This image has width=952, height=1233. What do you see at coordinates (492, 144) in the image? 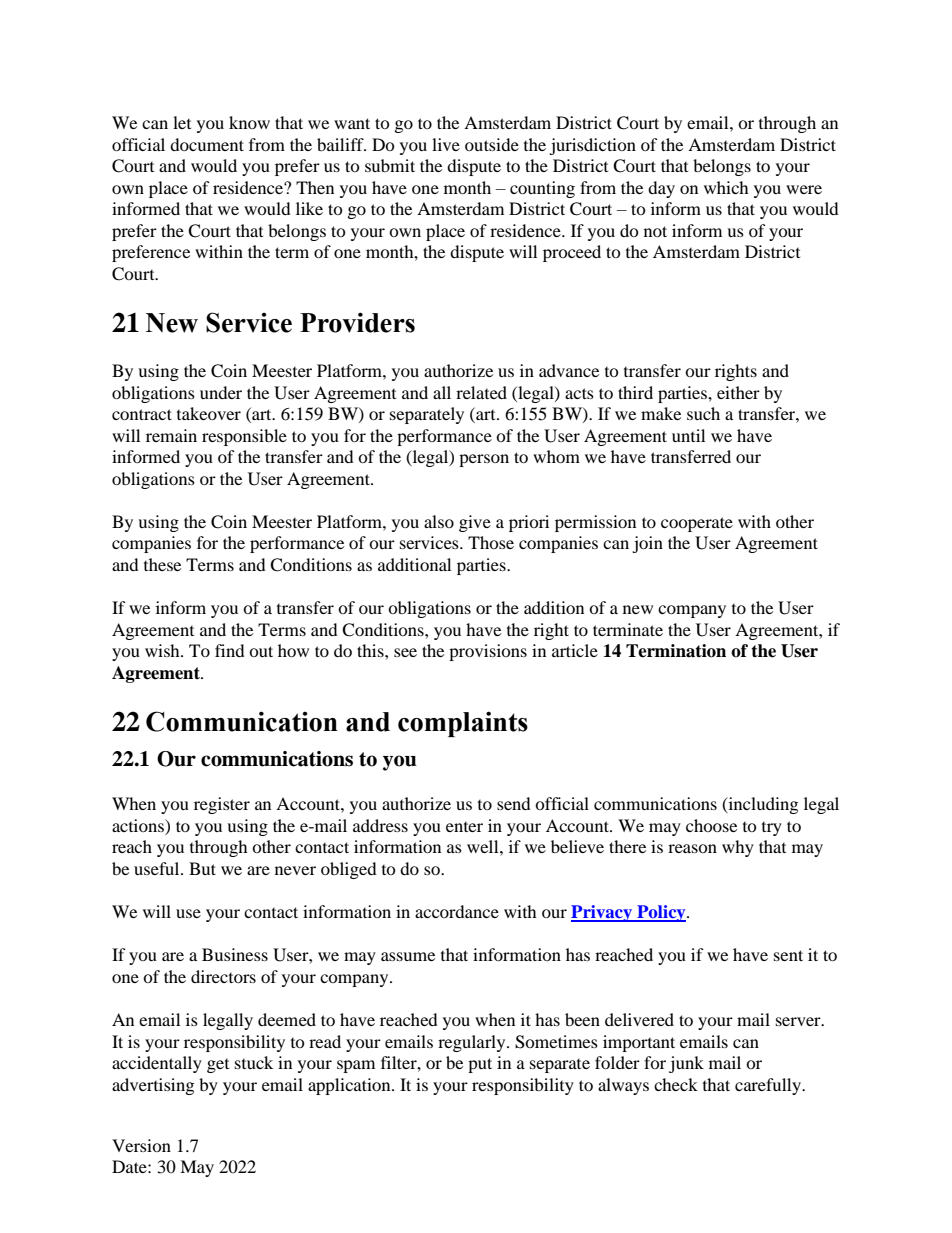
I see `outside` at bounding box center [492, 144].
